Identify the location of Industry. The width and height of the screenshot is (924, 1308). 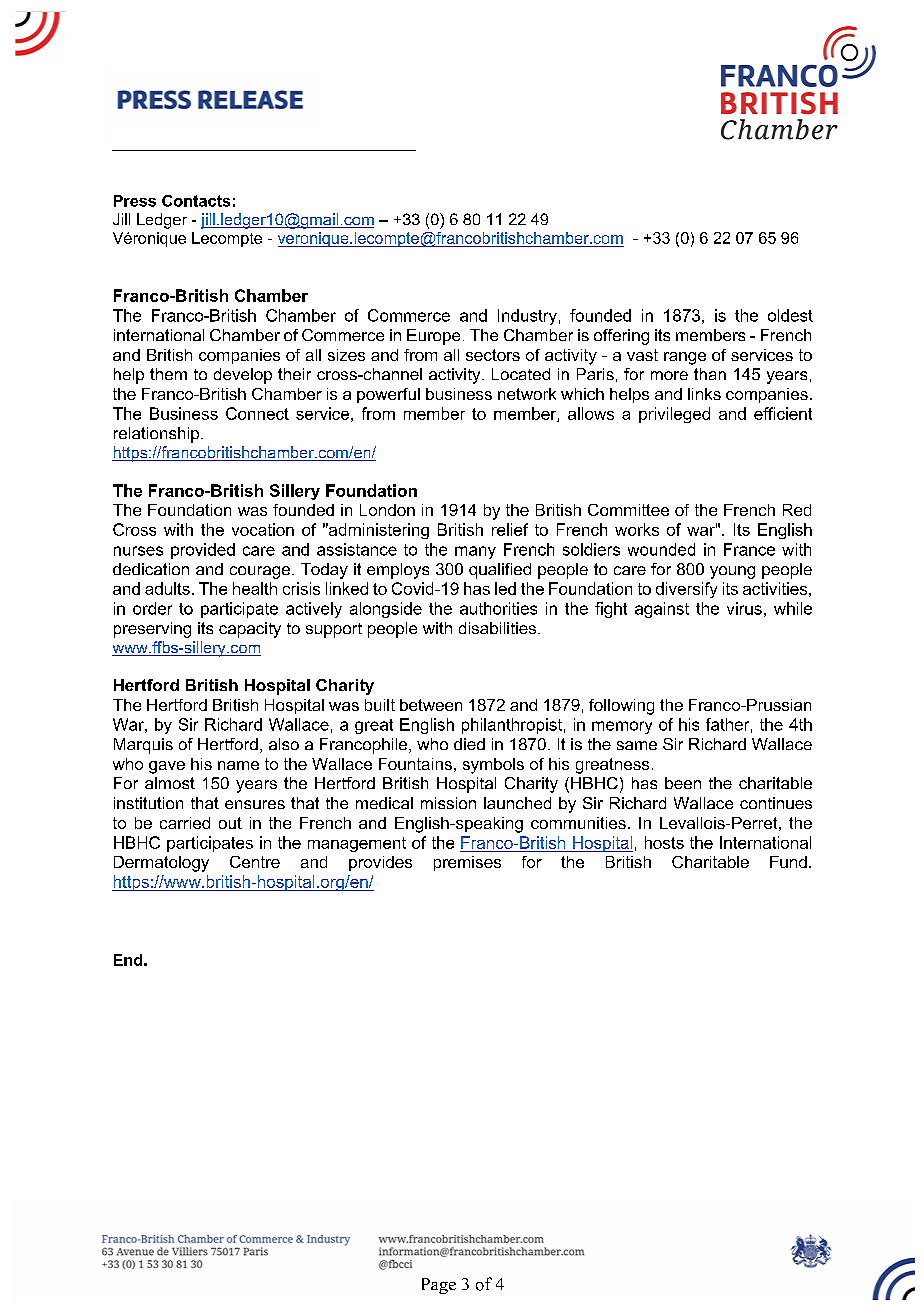
(527, 317).
